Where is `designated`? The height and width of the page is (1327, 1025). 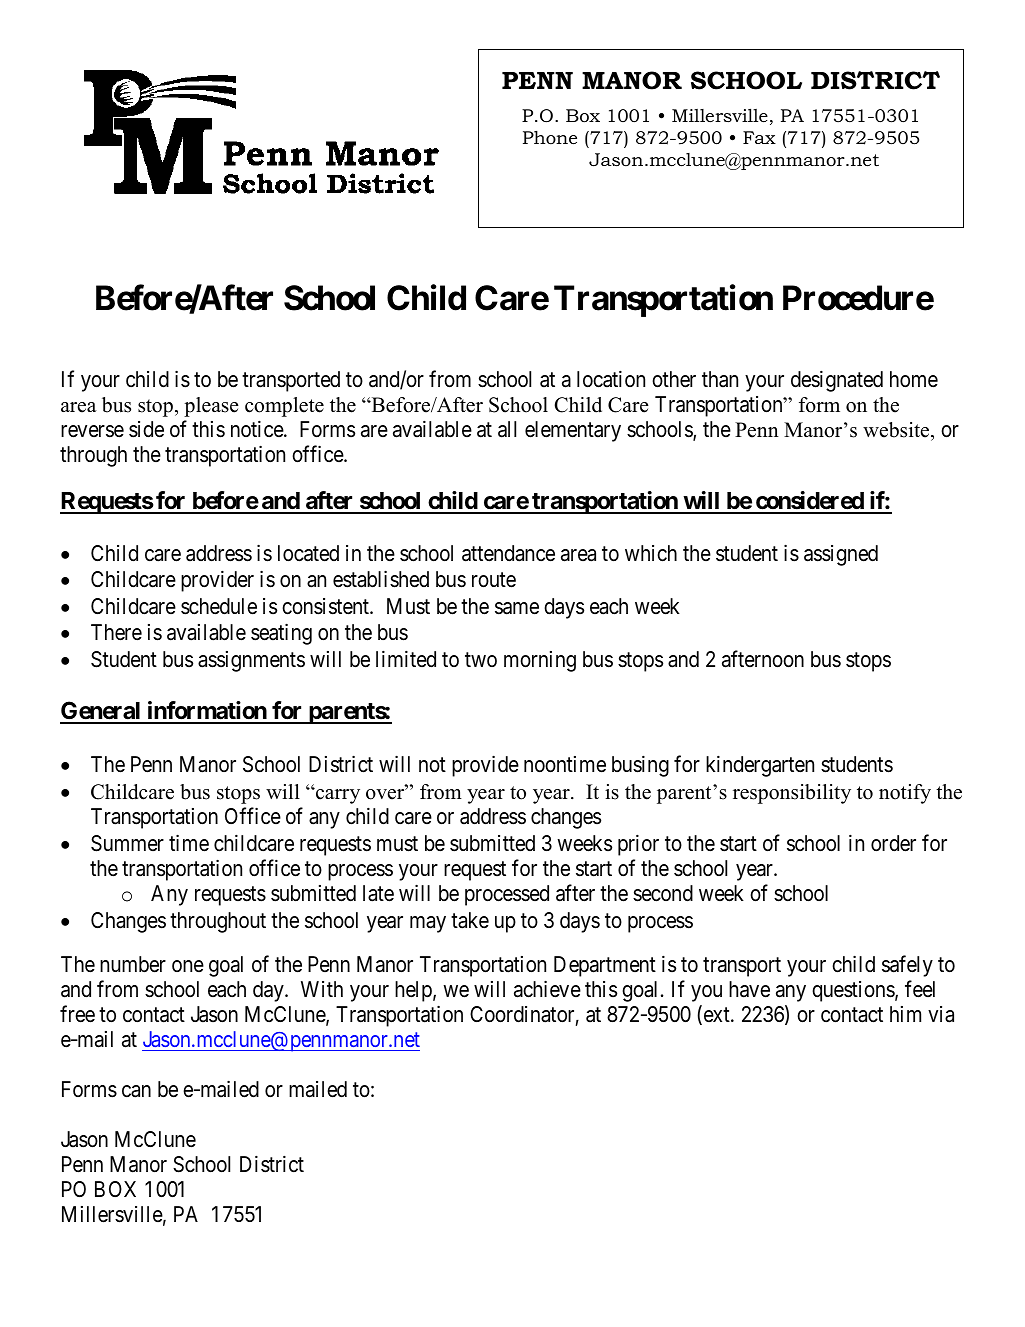 designated is located at coordinates (837, 381).
